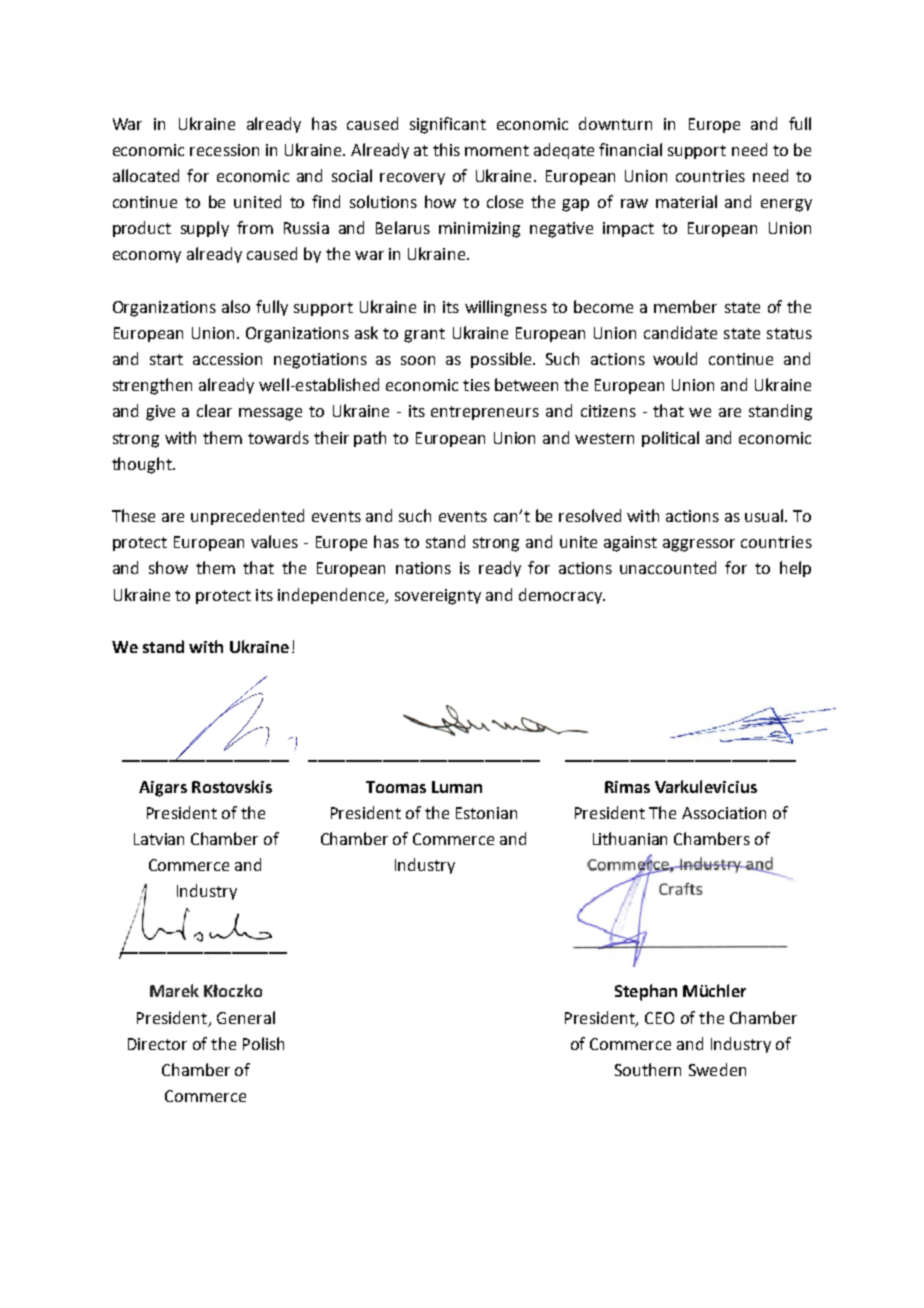 The height and width of the image is (1308, 924). Describe the element at coordinates (648, 1069) in the image. I see `Southern` at that location.
